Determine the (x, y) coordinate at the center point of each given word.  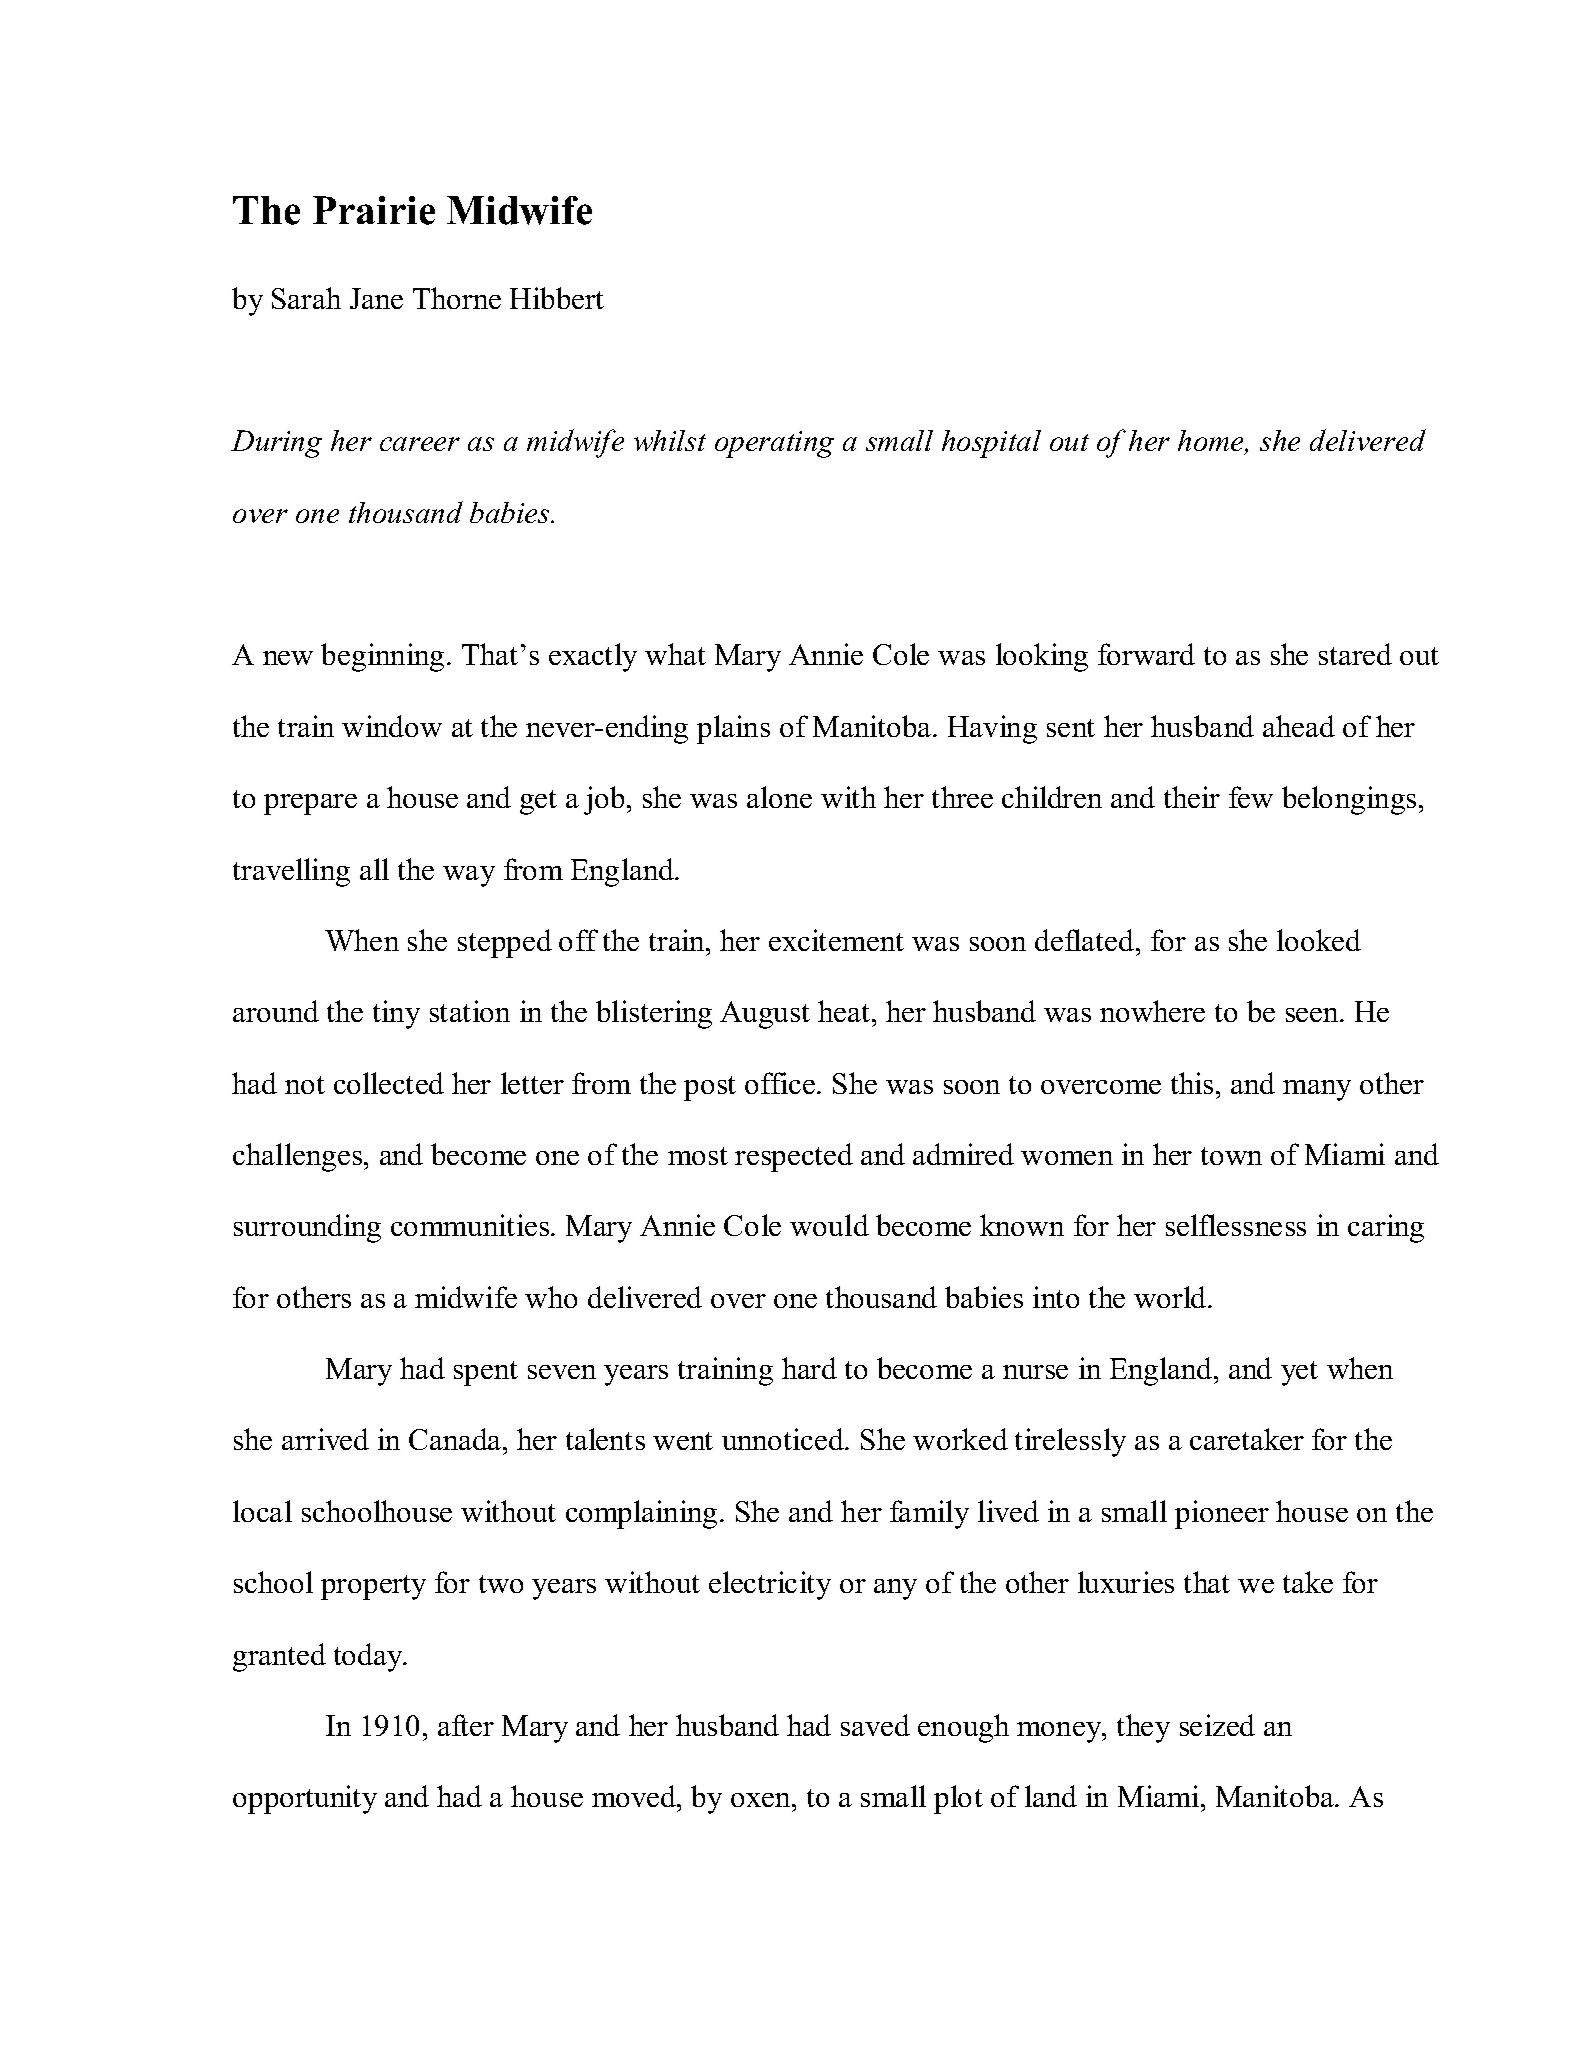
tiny (396, 1014)
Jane (376, 298)
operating (774, 444)
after (466, 1725)
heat (845, 1011)
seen (1313, 1015)
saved (875, 1725)
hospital (991, 444)
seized (1217, 1725)
